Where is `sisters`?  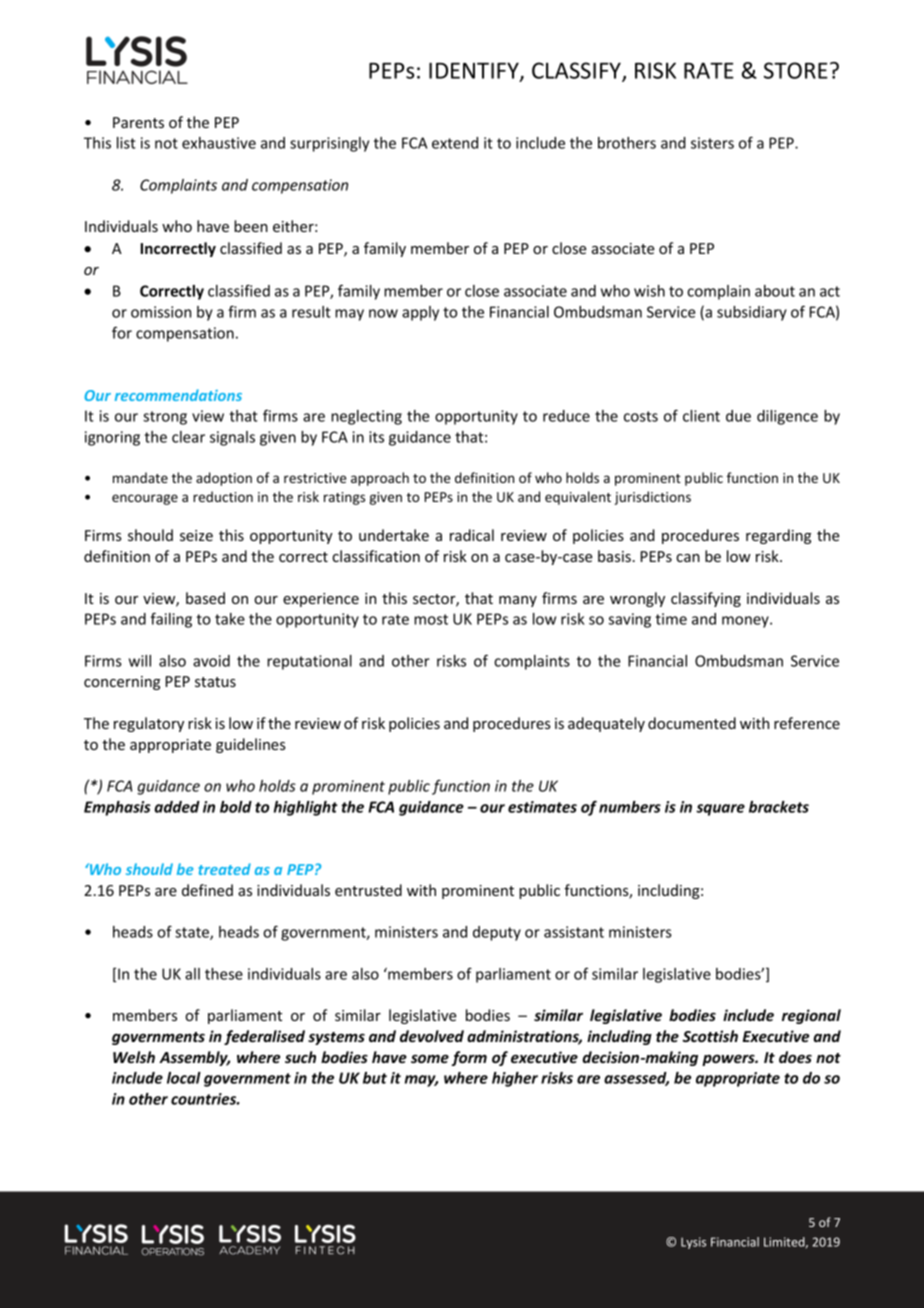
sisters is located at coordinates (712, 143).
